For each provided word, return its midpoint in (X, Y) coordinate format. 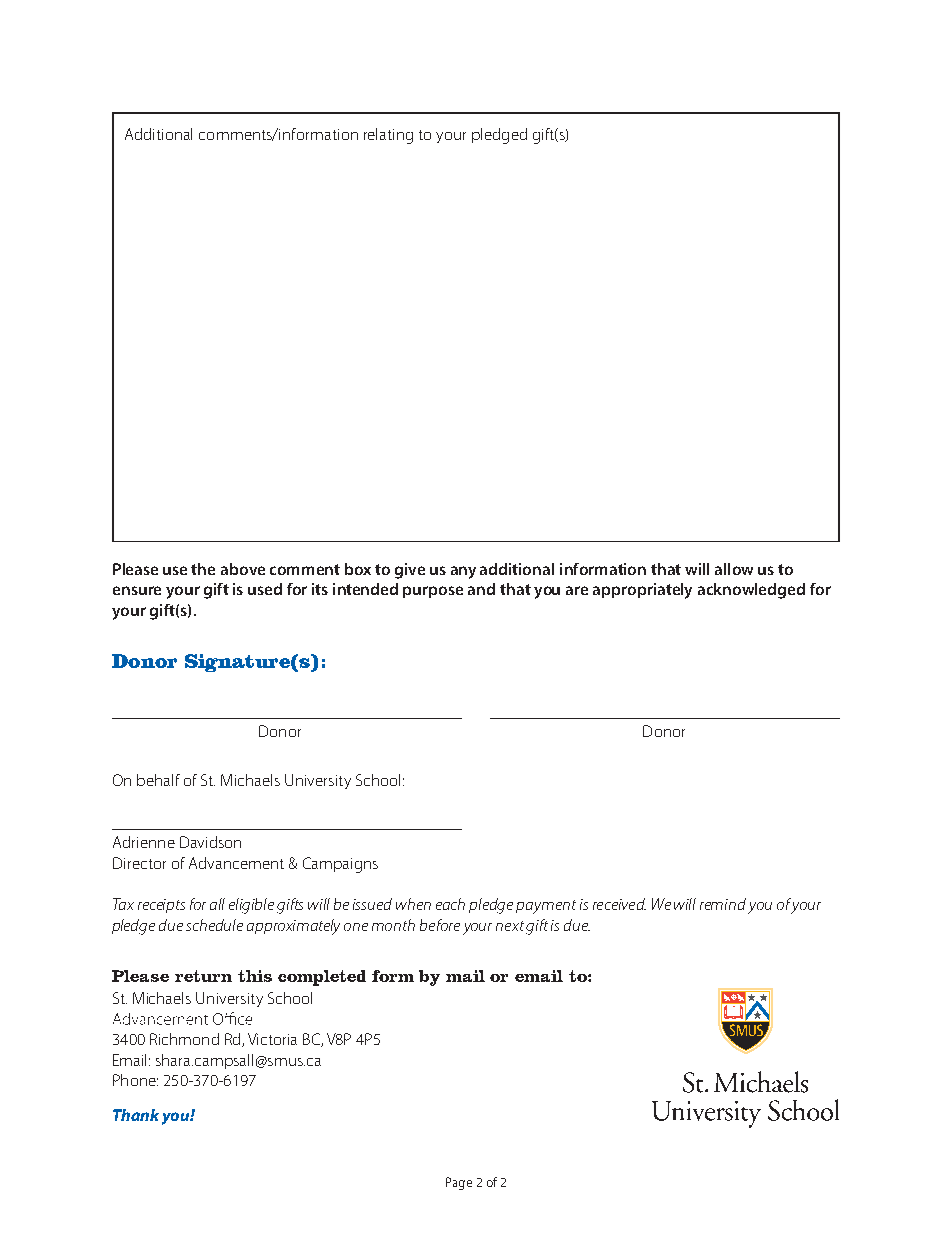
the (203, 569)
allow (734, 569)
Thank (136, 1115)
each (450, 904)
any (463, 572)
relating (388, 136)
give (410, 571)
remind (723, 904)
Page (459, 1183)
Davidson (210, 842)
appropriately (642, 591)
